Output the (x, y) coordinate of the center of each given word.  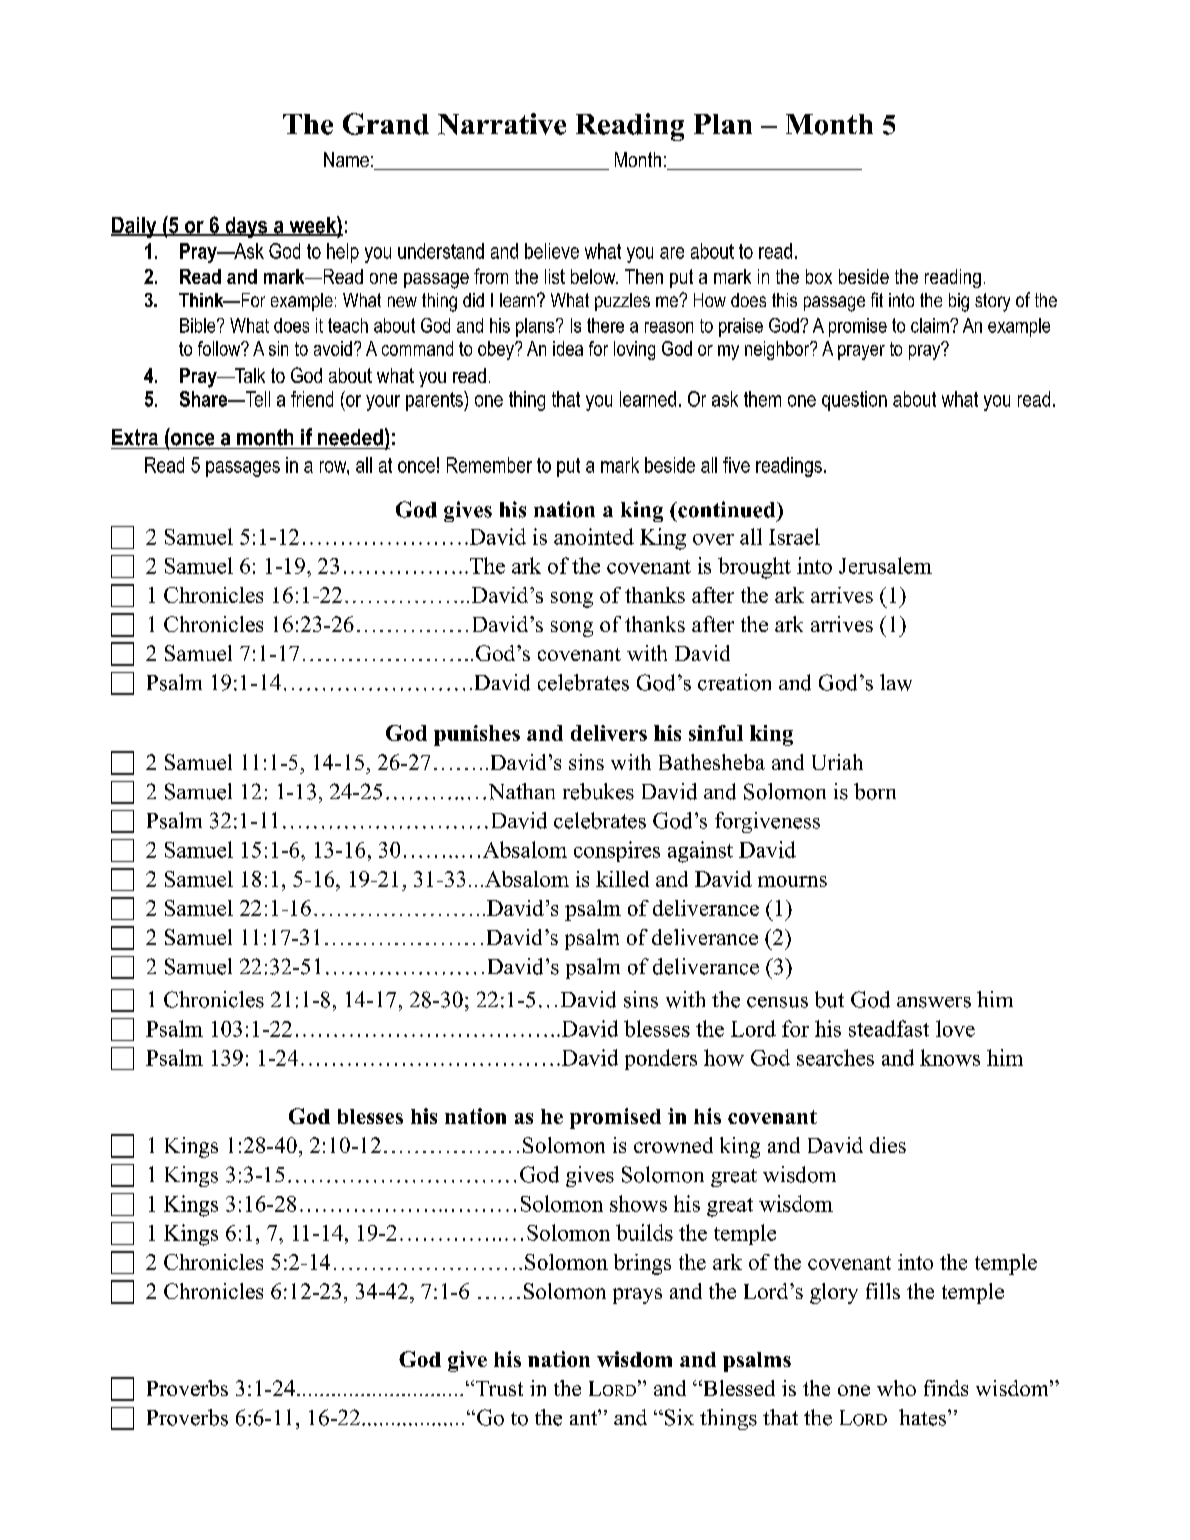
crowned (673, 1145)
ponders (661, 1059)
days (246, 227)
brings (642, 1264)
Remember (489, 465)
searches (835, 1057)
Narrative (502, 124)
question (854, 401)
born (875, 791)
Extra (135, 437)
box (819, 276)
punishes (477, 735)
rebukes (598, 791)
